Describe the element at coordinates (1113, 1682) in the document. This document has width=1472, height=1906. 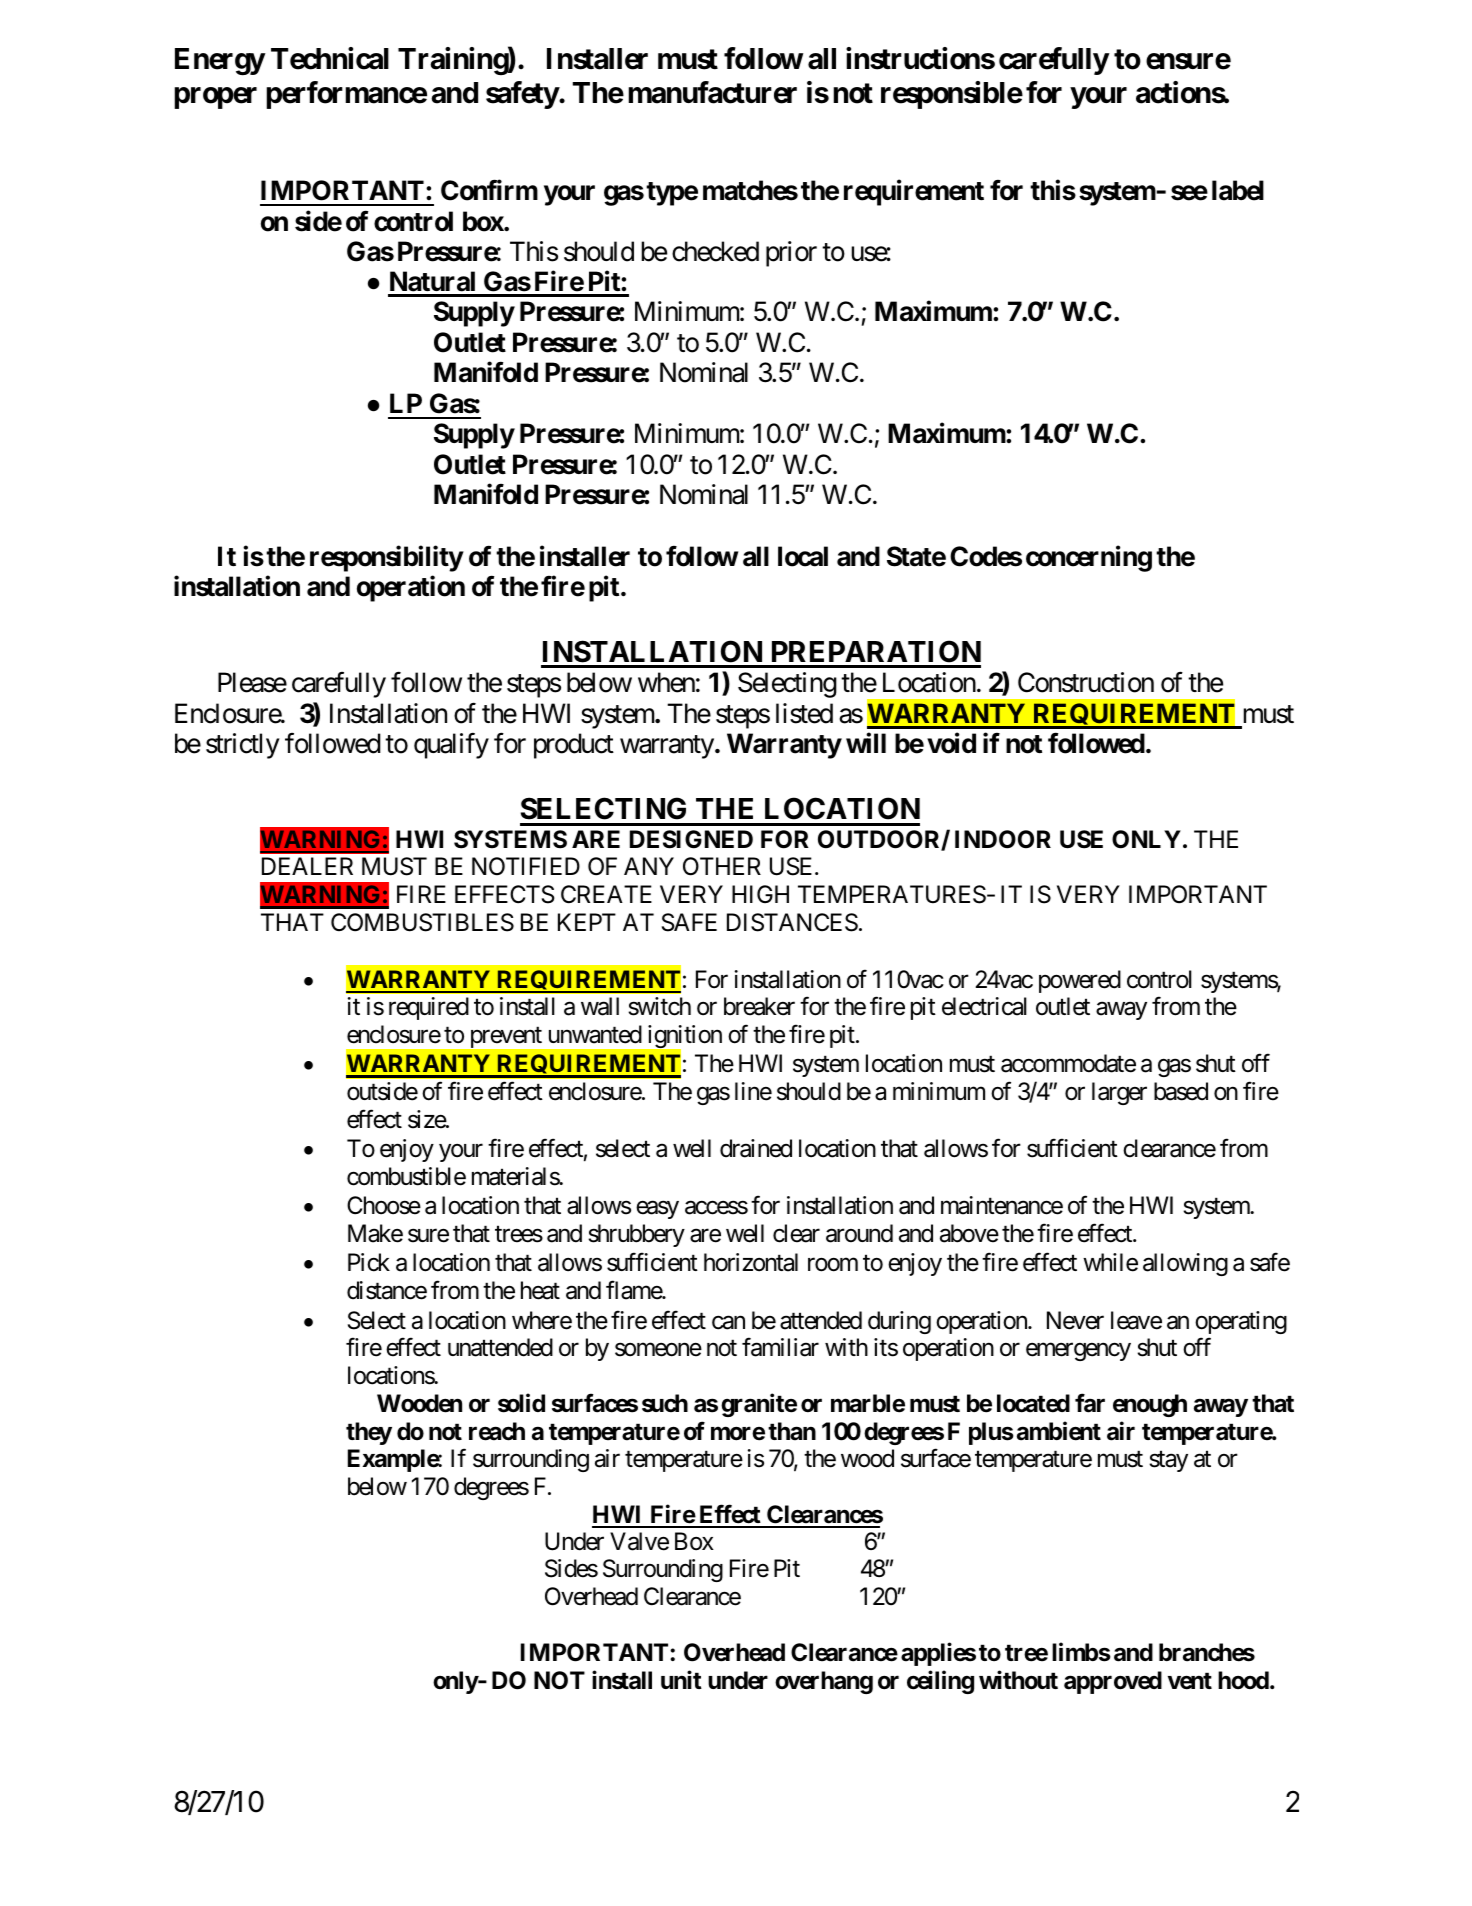
I see `approved` at that location.
